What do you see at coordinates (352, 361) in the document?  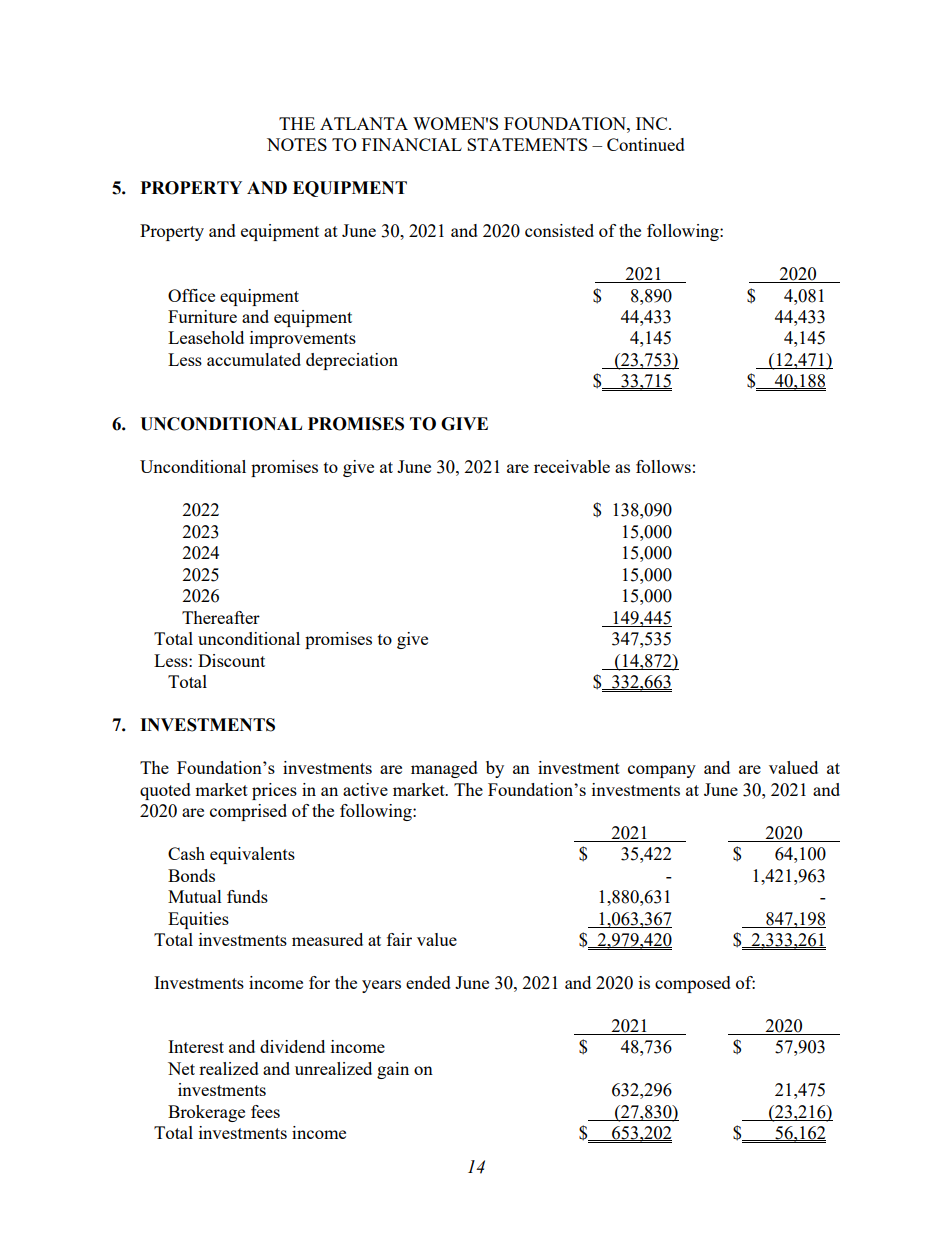 I see `depreciation` at bounding box center [352, 361].
